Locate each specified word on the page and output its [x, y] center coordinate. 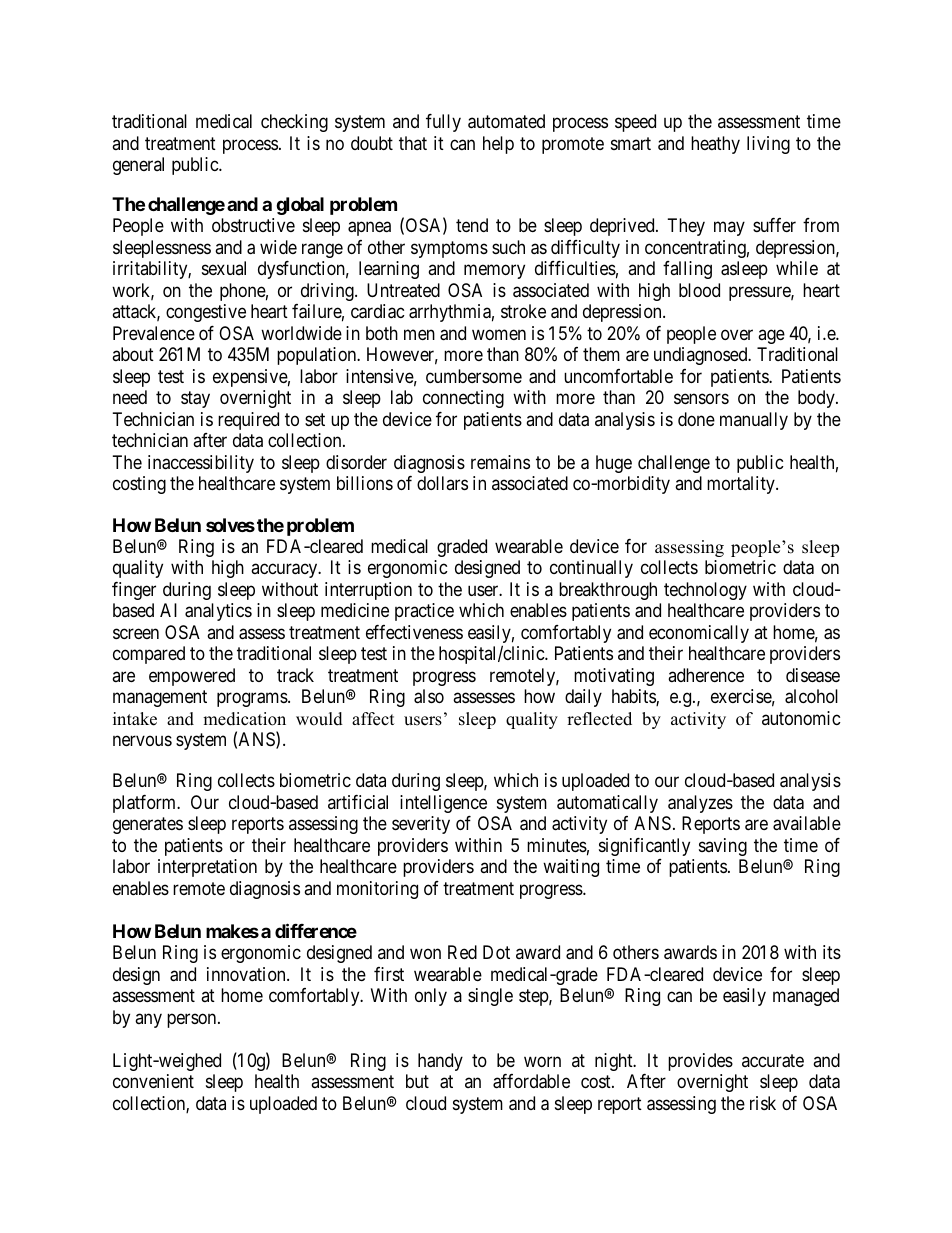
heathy [715, 145]
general [138, 166]
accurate [773, 1061]
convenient [153, 1081]
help [498, 145]
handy [440, 1062]
